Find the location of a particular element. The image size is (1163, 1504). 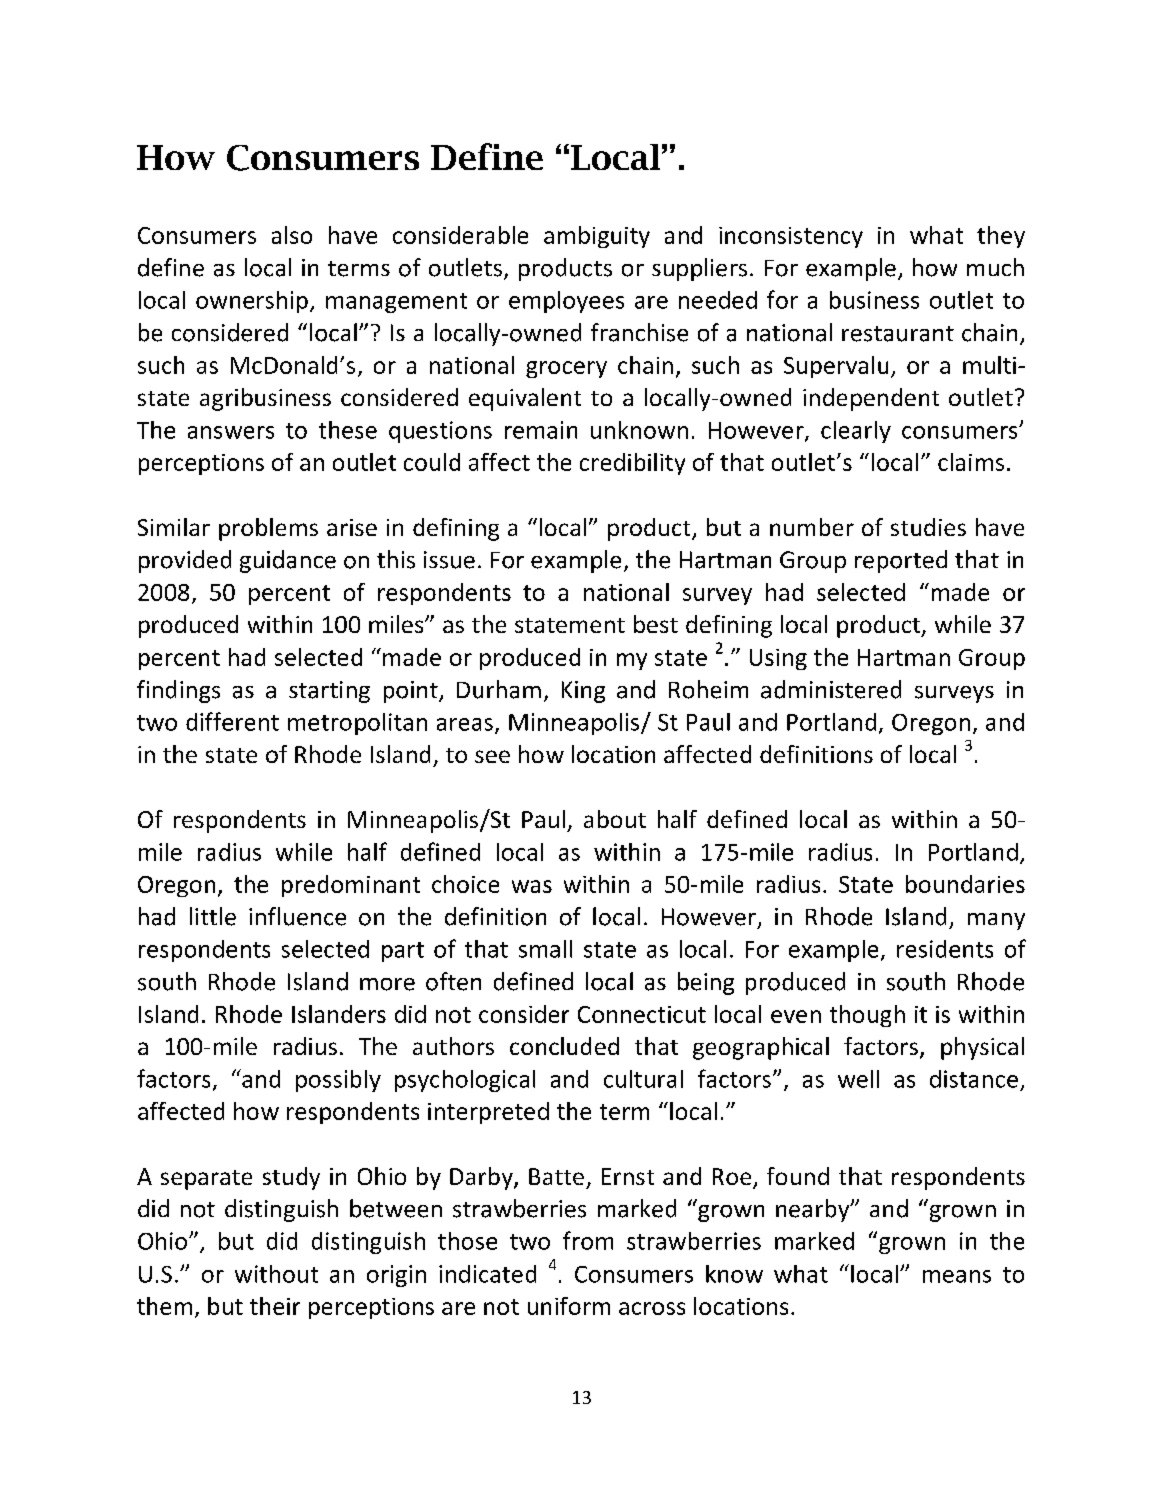

possibly is located at coordinates (338, 1081).
